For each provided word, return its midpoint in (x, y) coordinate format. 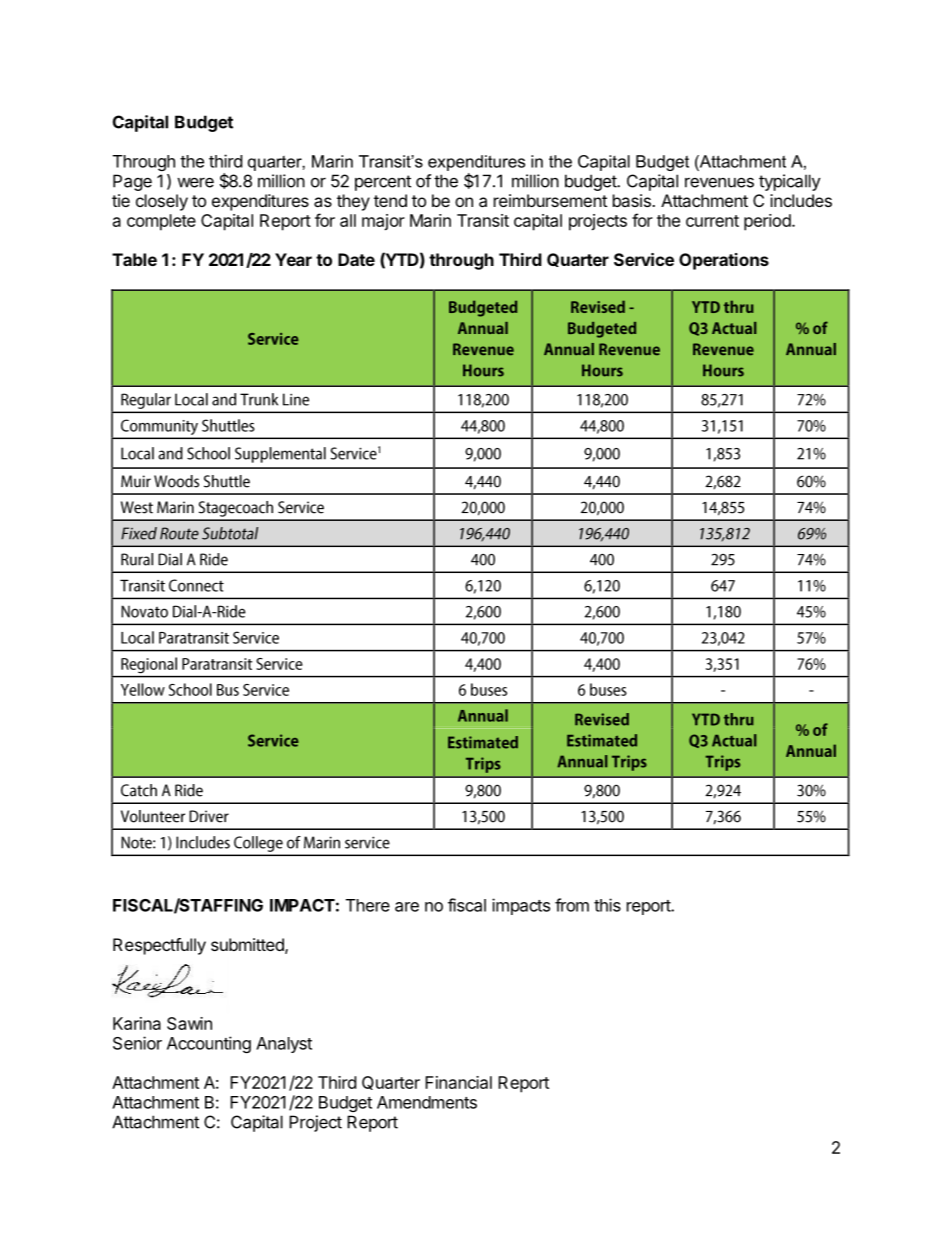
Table (134, 259)
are (407, 907)
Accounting (209, 1044)
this (607, 905)
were (195, 182)
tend (390, 200)
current (712, 221)
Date (356, 259)
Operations (724, 261)
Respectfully (159, 946)
